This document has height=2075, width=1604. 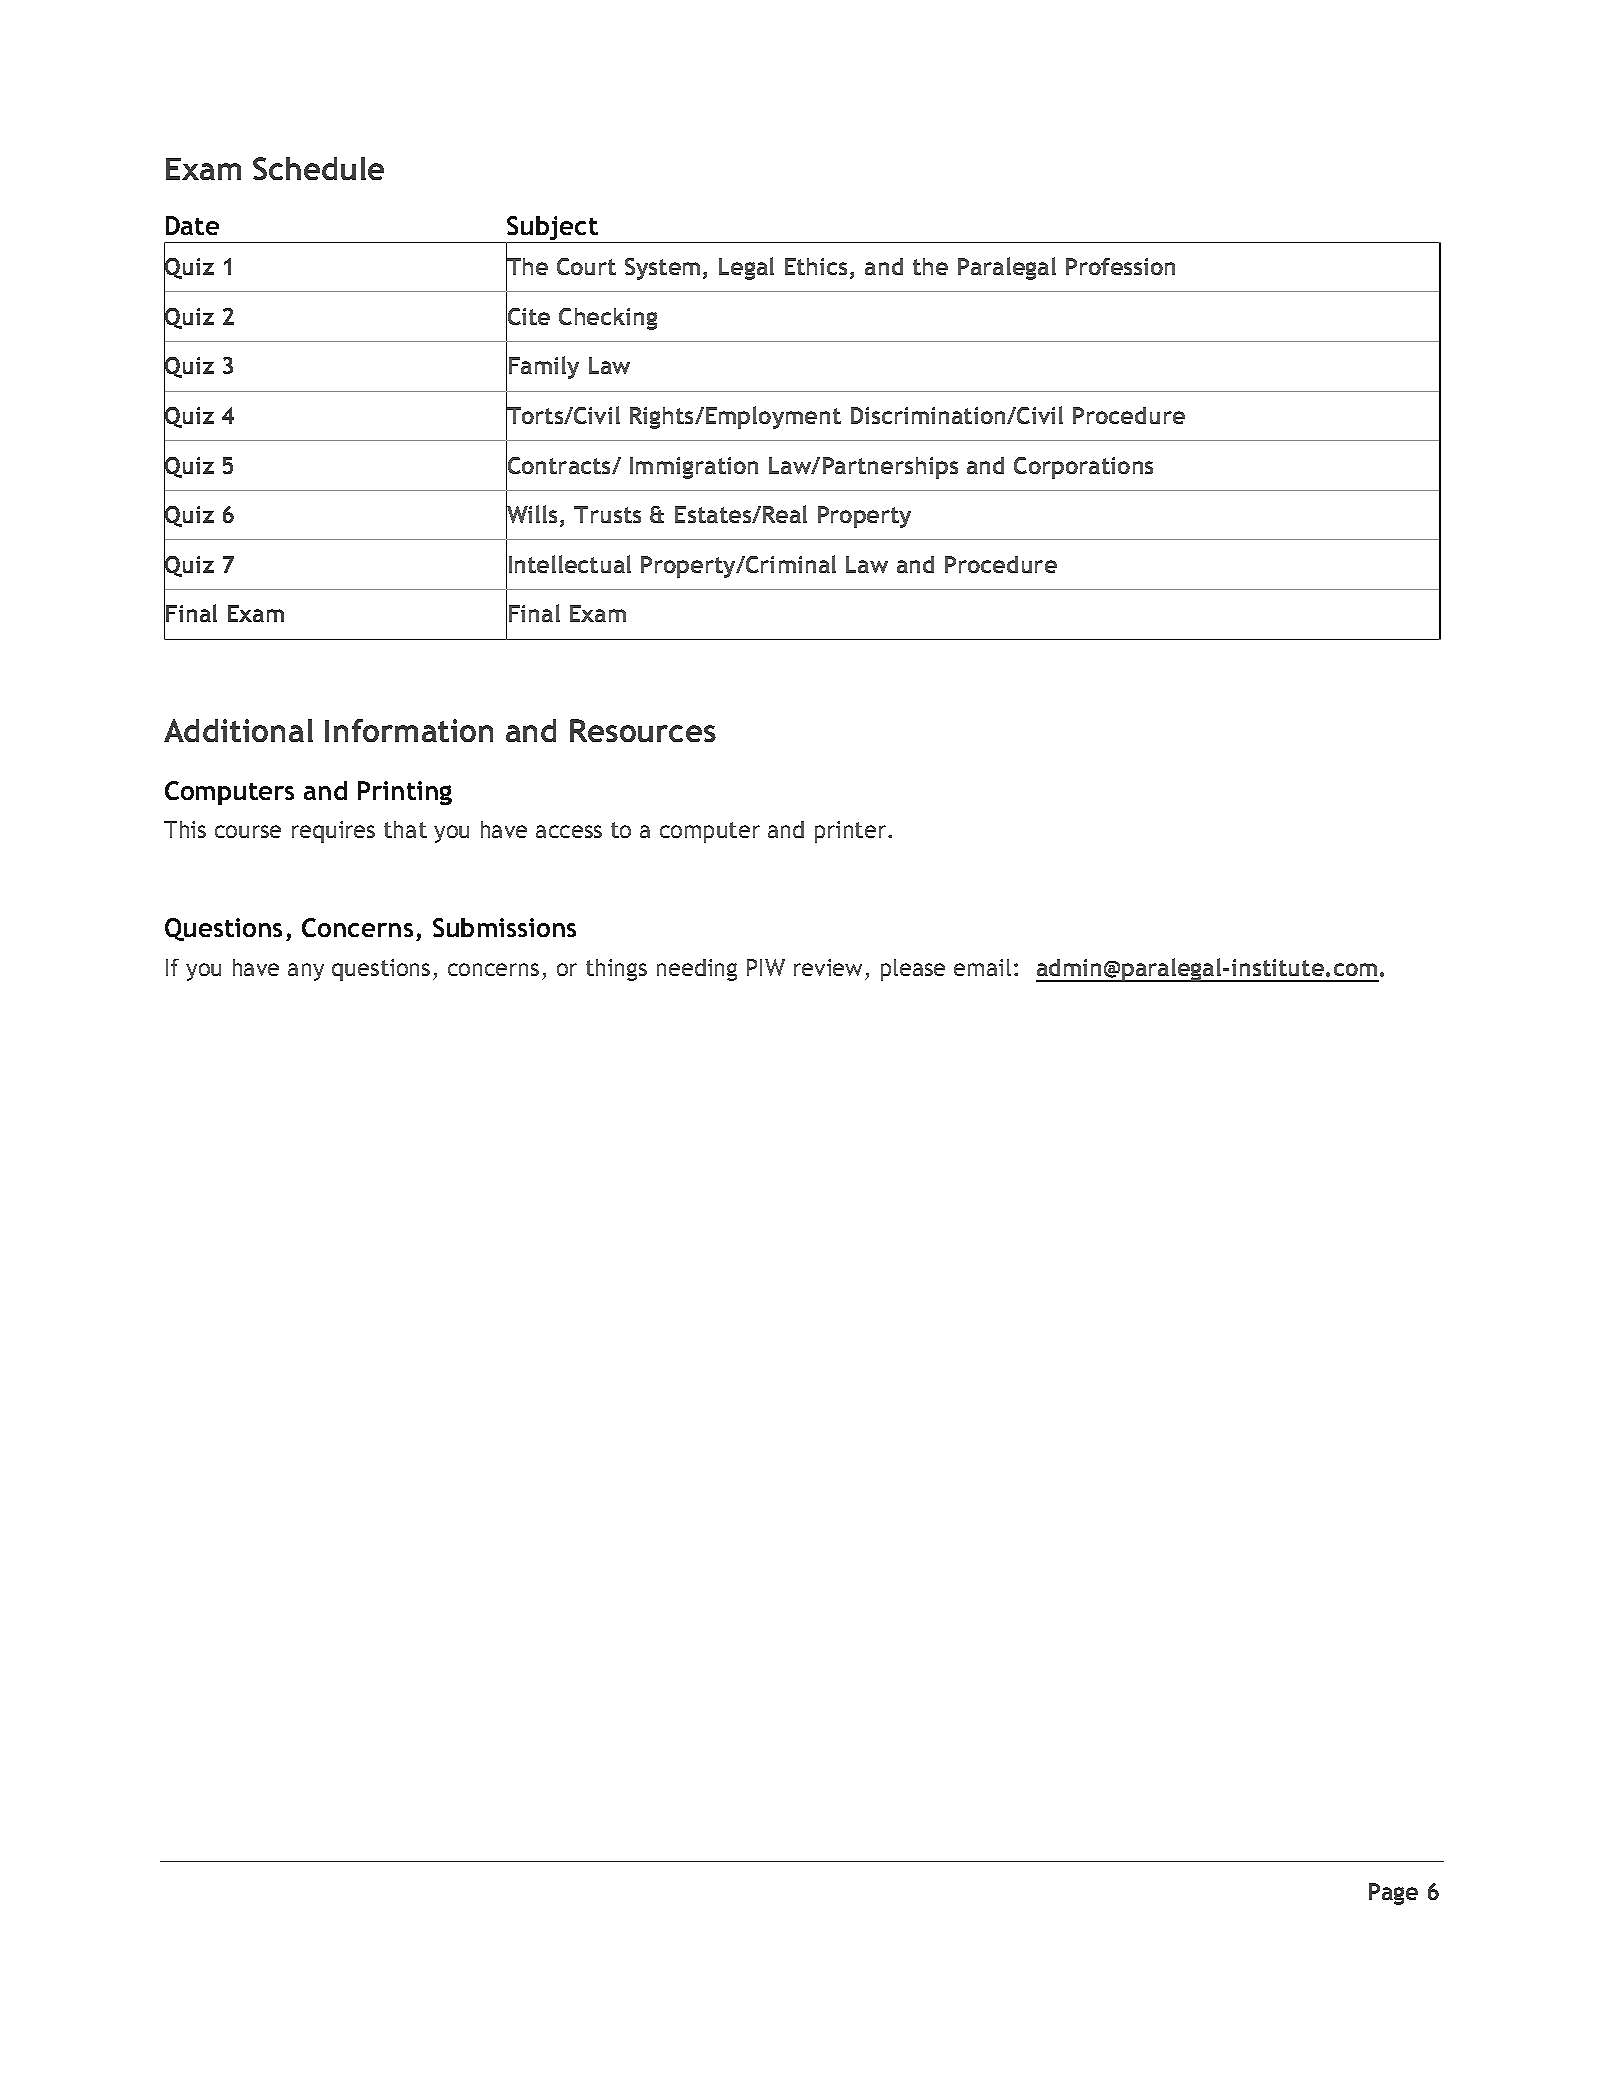 I want to click on Page, so click(x=1393, y=1894).
